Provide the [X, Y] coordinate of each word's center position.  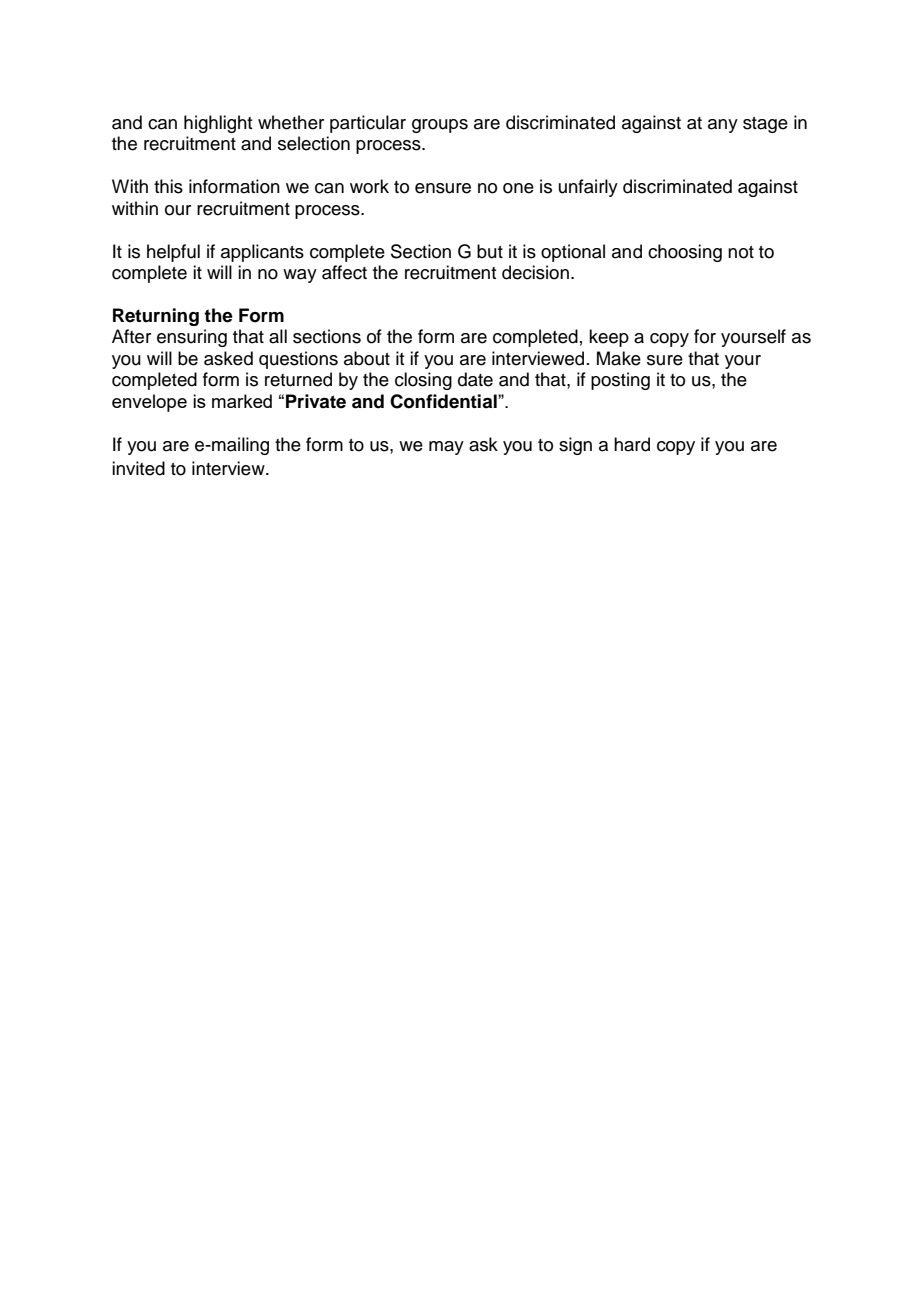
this [168, 186]
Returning [156, 317]
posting [620, 381]
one [518, 188]
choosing [685, 253]
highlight [218, 124]
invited [138, 468]
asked [228, 358]
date [475, 379]
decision [535, 272]
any [723, 126]
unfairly [588, 188]
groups [440, 126]
